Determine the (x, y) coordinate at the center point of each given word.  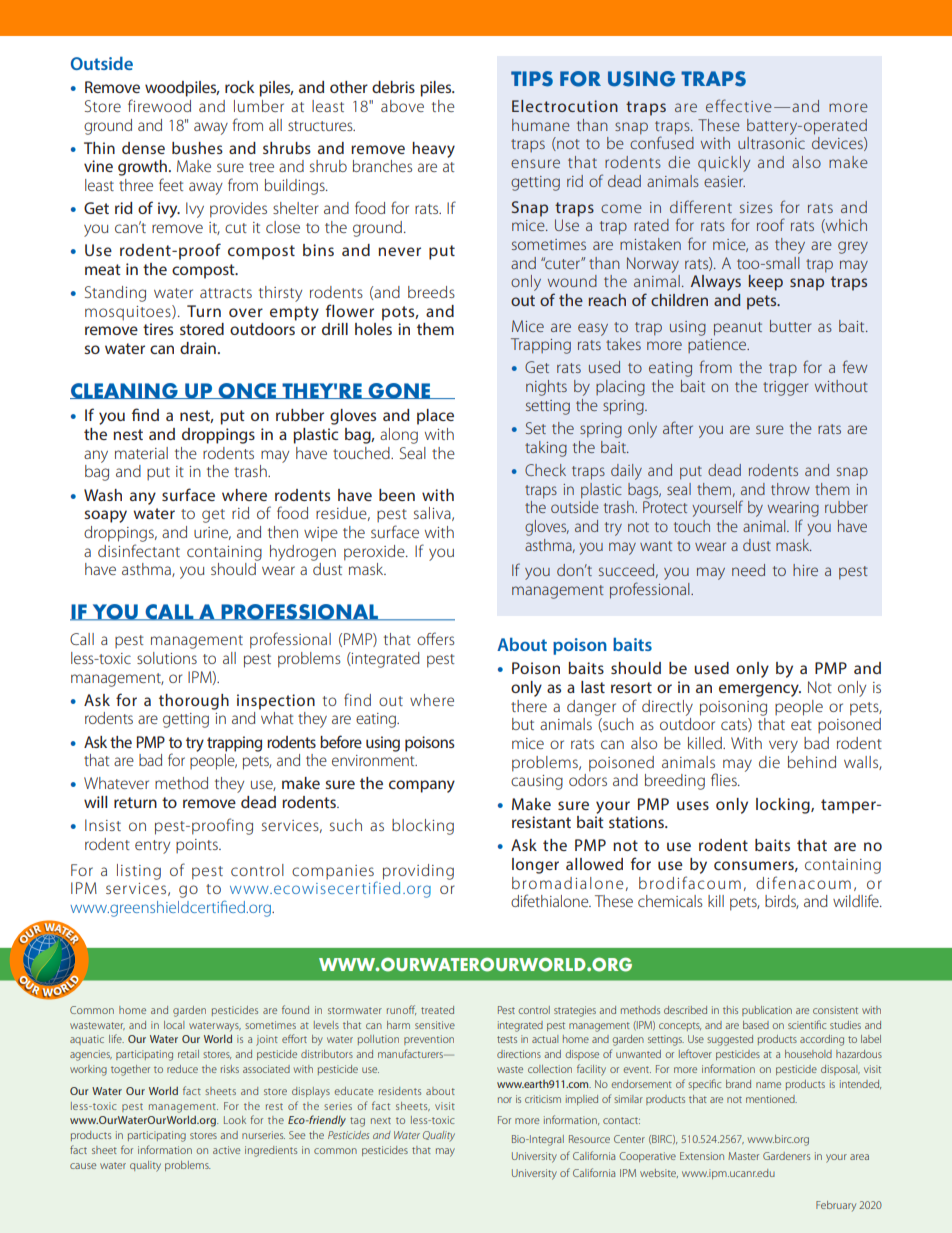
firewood (159, 105)
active (226, 1150)
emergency (760, 690)
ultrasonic (771, 143)
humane (541, 125)
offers (435, 638)
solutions (167, 658)
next (381, 1120)
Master (743, 1156)
